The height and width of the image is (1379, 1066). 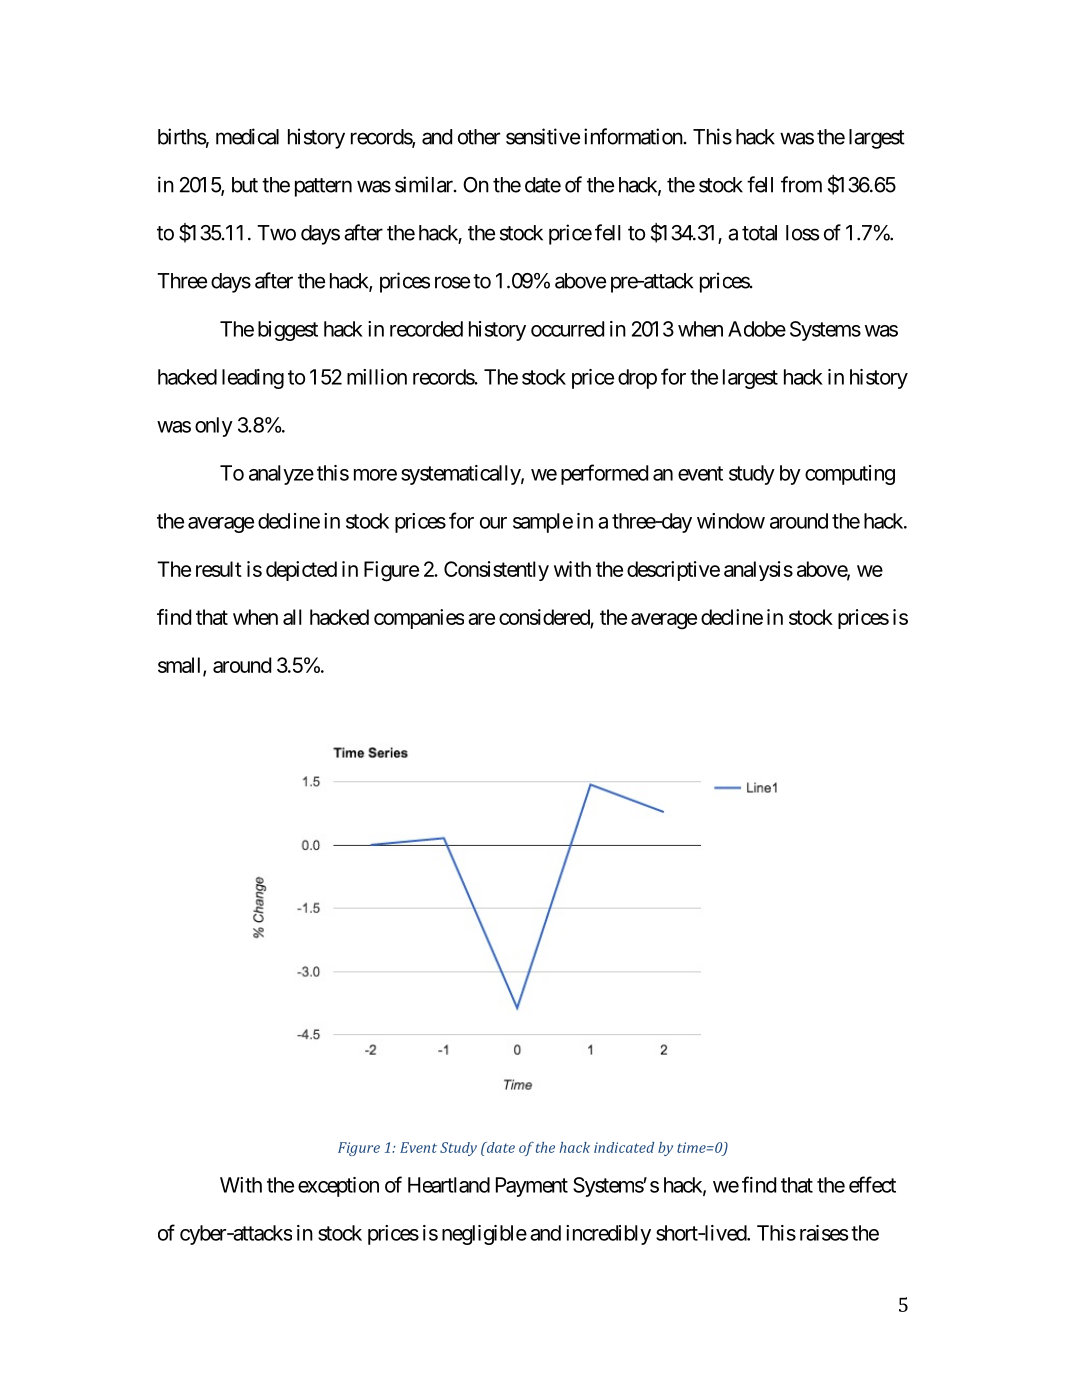 What do you see at coordinates (604, 474) in the image?
I see `performed` at bounding box center [604, 474].
